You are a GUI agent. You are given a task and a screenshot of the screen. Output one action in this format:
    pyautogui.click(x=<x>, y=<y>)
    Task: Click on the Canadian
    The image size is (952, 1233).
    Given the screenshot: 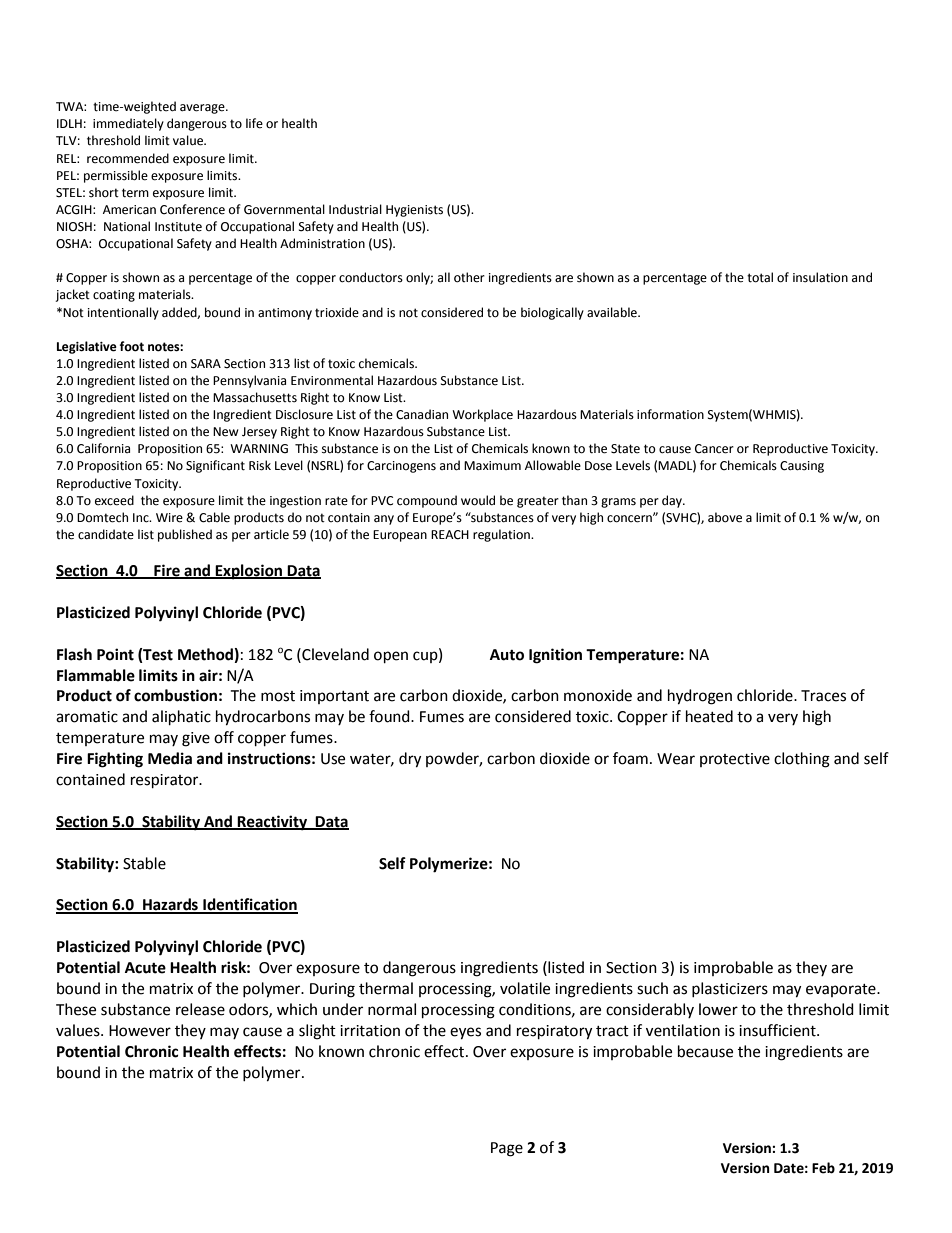 What is the action you would take?
    pyautogui.click(x=422, y=414)
